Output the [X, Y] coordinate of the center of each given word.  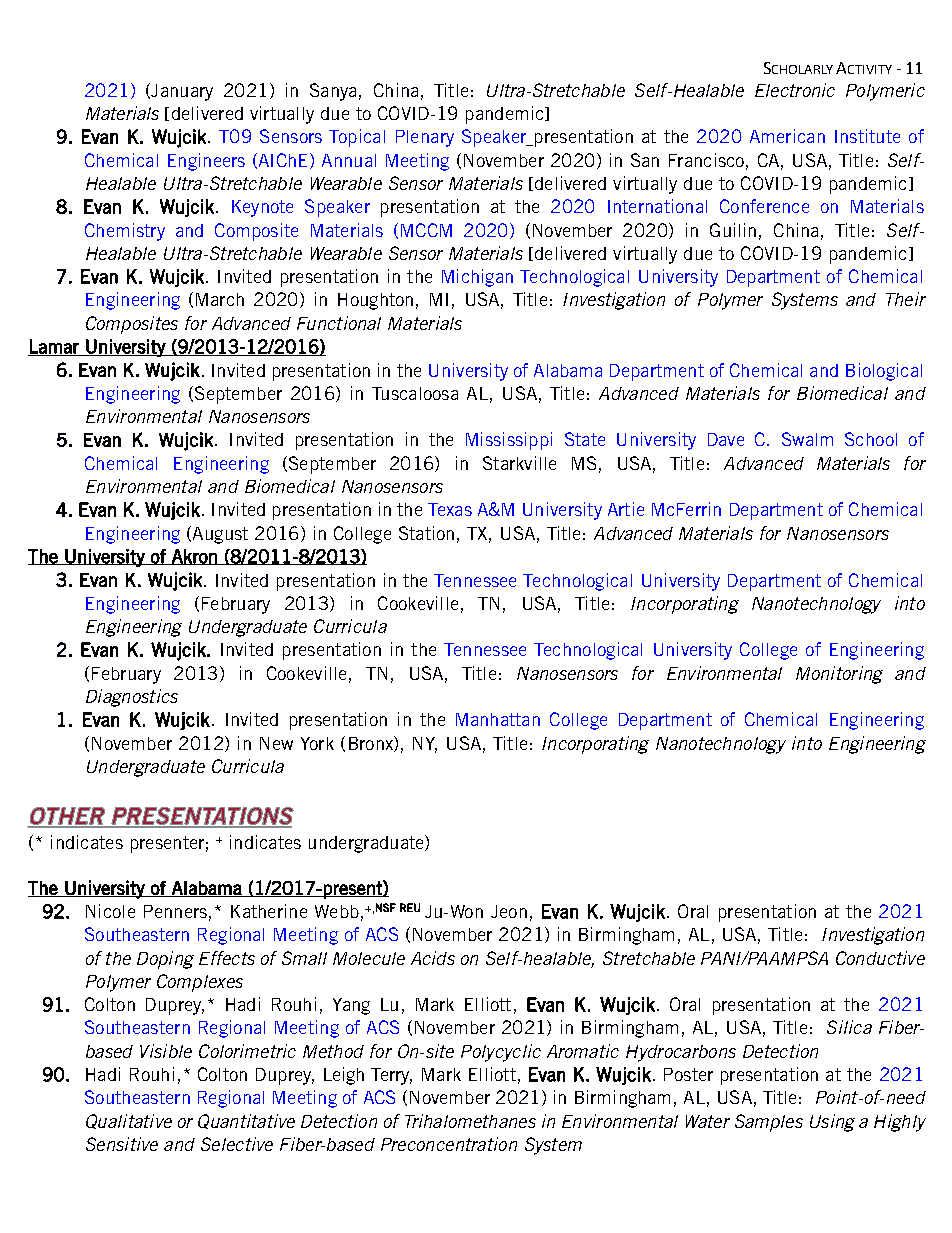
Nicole [110, 911]
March [220, 299]
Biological [884, 372]
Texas [450, 509]
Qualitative [129, 1121]
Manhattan [498, 719]
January [181, 92]
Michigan [477, 278]
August [219, 535]
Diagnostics [132, 698]
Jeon [509, 911]
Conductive [880, 958]
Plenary [425, 138]
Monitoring [839, 675]
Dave [726, 439]
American [787, 136]
